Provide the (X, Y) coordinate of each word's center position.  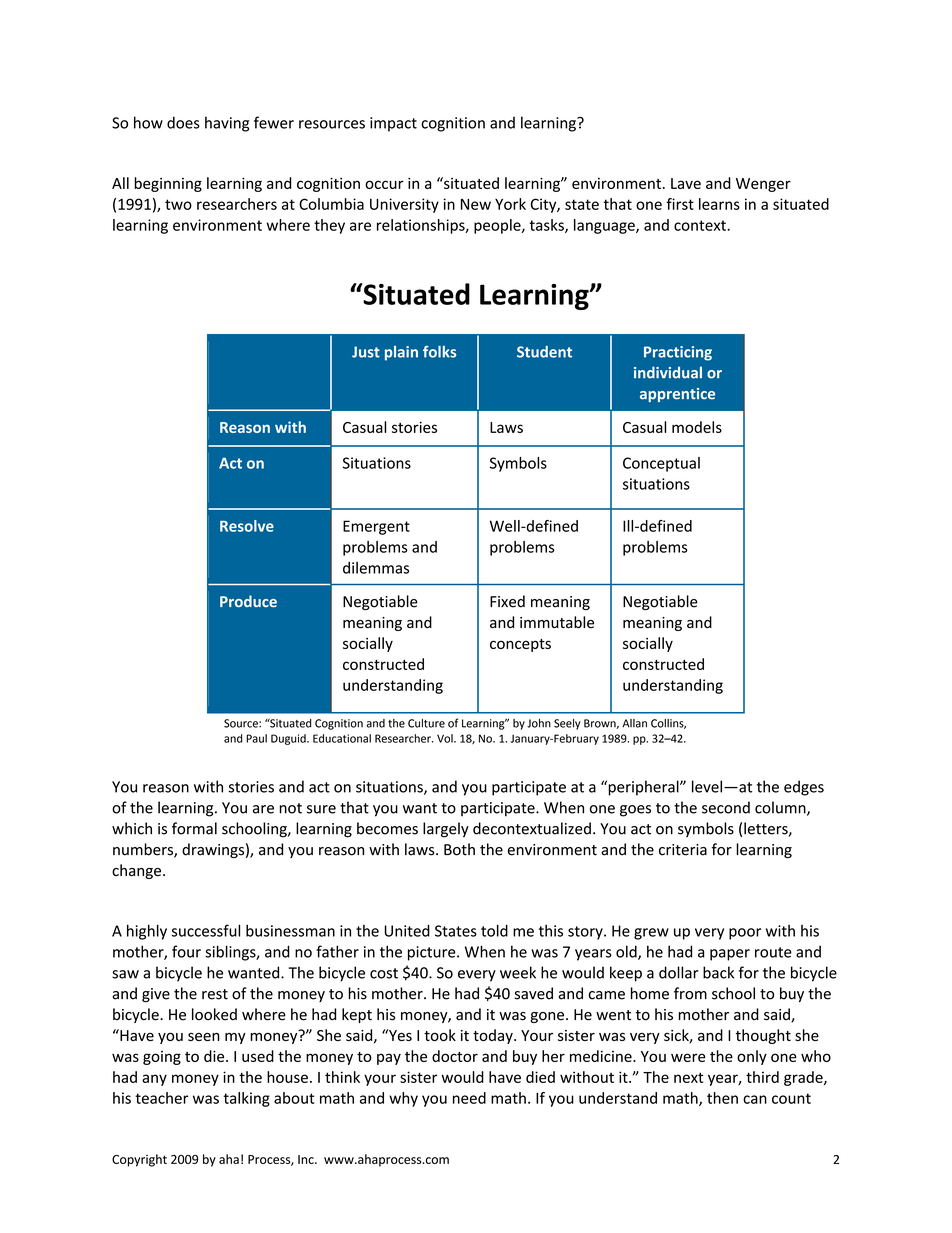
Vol (446, 738)
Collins (668, 724)
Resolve (247, 526)
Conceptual (661, 464)
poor (745, 934)
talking (246, 1099)
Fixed (507, 601)
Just (366, 352)
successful (206, 930)
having (227, 124)
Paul (256, 738)
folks (439, 352)
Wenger (763, 185)
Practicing (678, 353)
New (476, 204)
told (494, 930)
